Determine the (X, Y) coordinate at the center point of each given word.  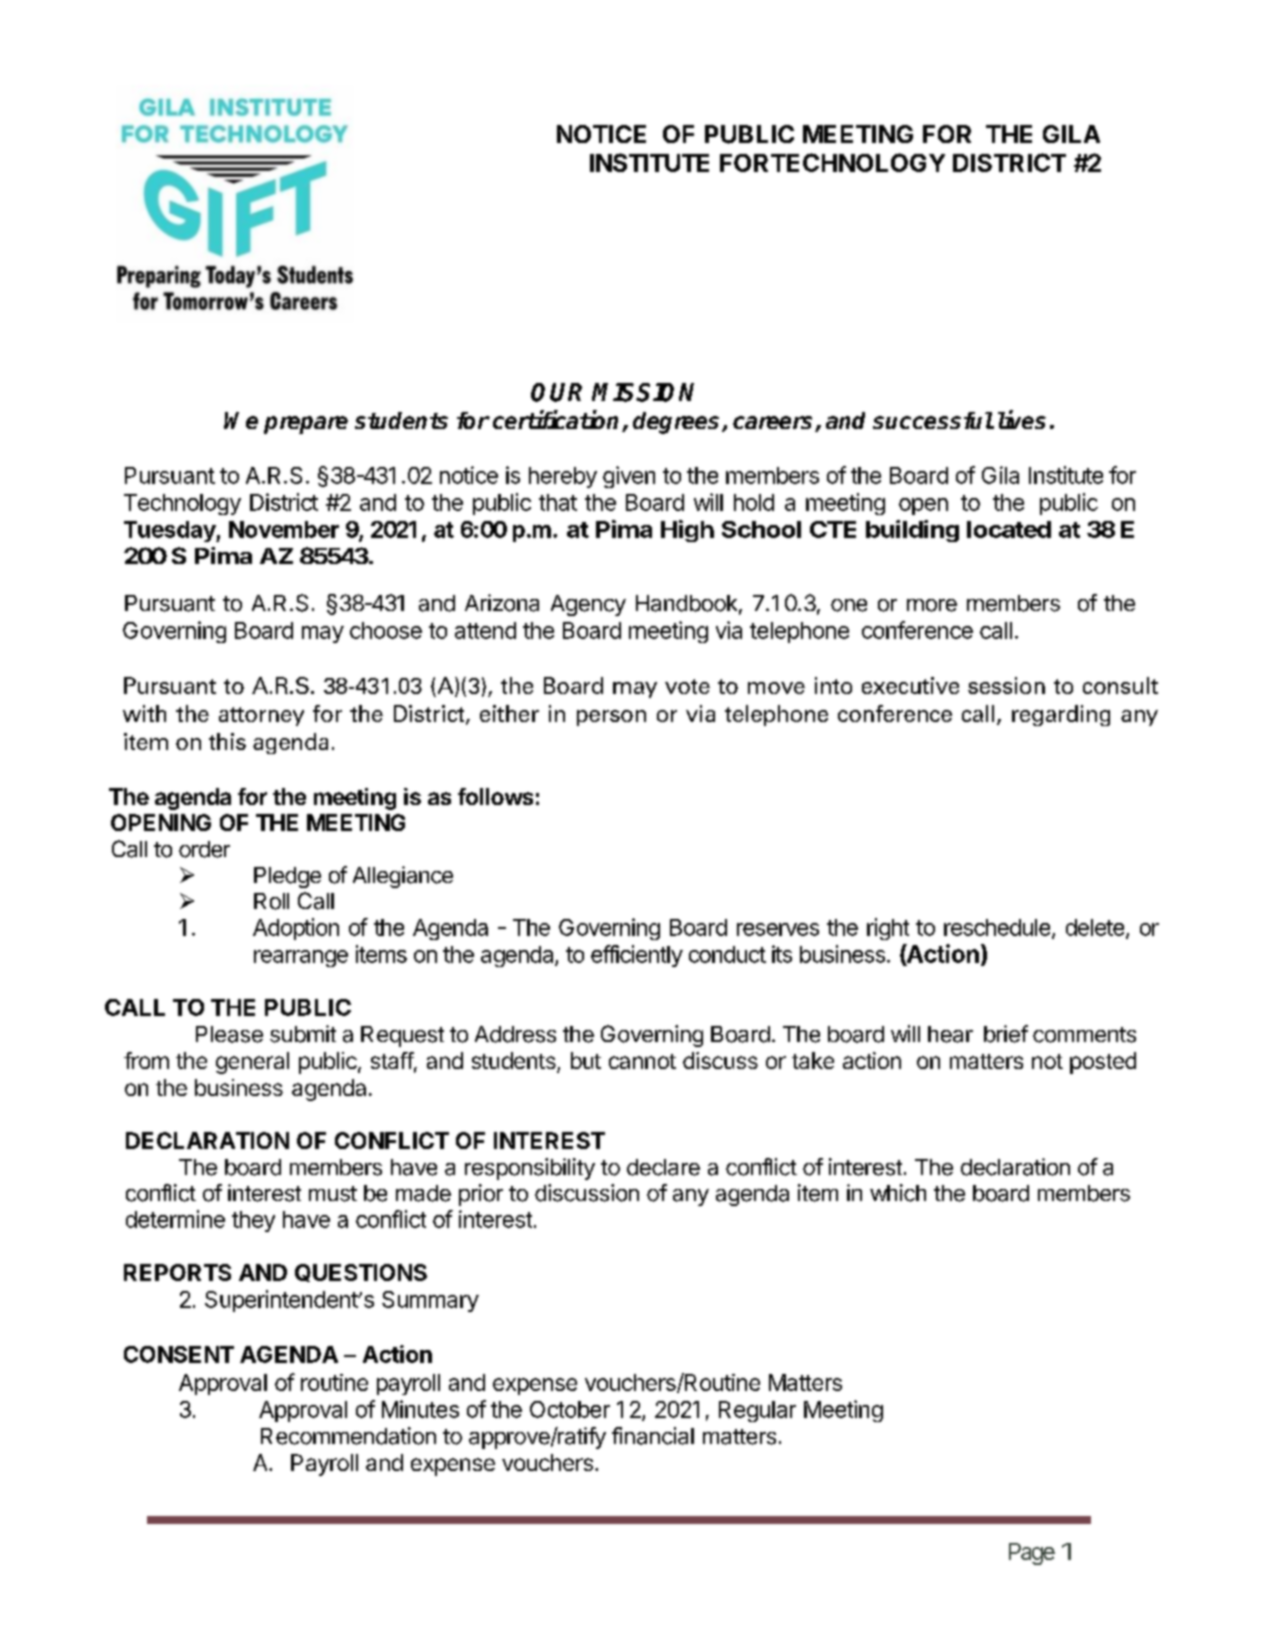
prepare (306, 425)
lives (1022, 419)
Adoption (296, 929)
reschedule (997, 927)
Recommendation (348, 1436)
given (629, 477)
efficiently (637, 956)
